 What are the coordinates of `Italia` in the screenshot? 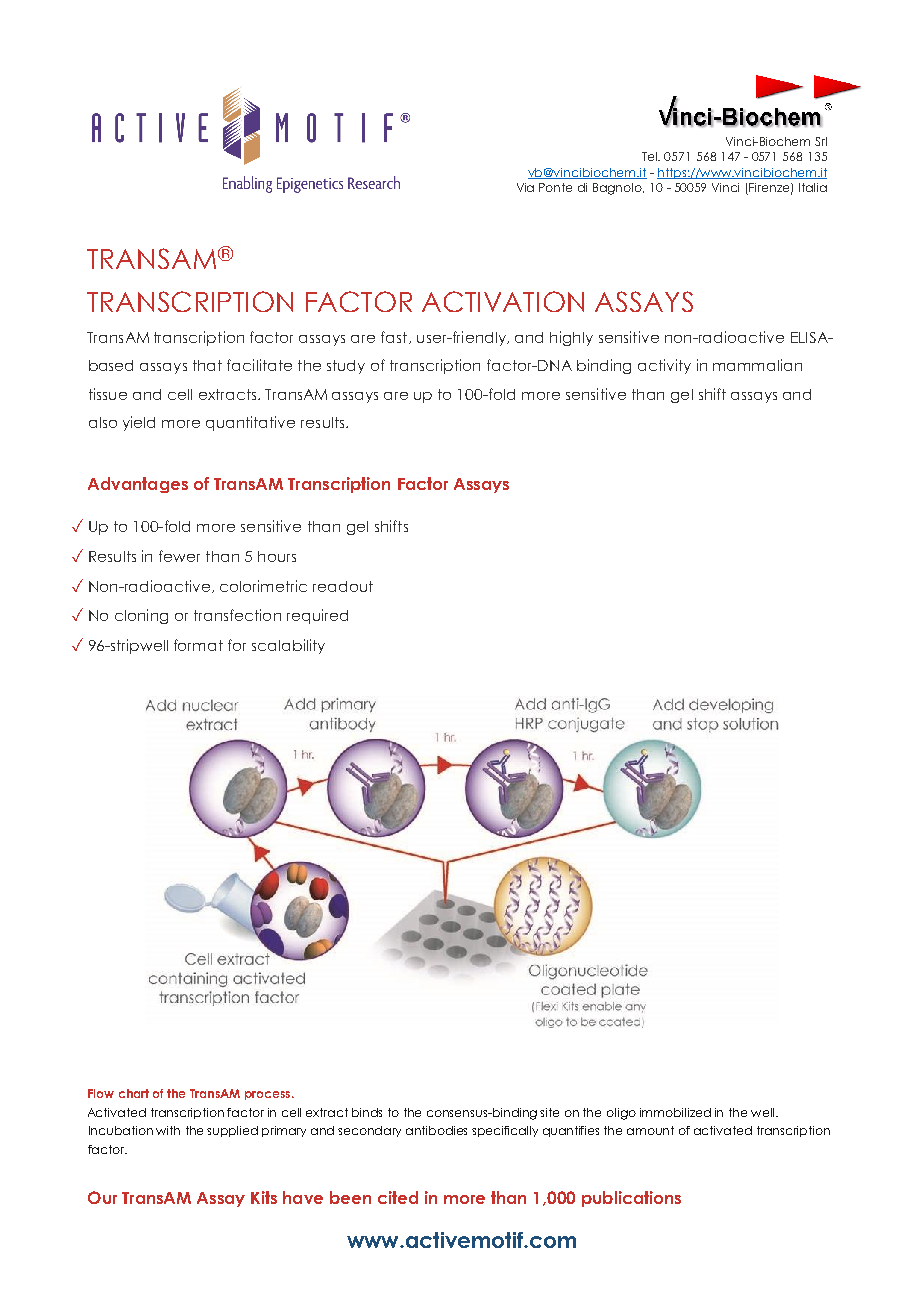 It's located at (813, 187).
